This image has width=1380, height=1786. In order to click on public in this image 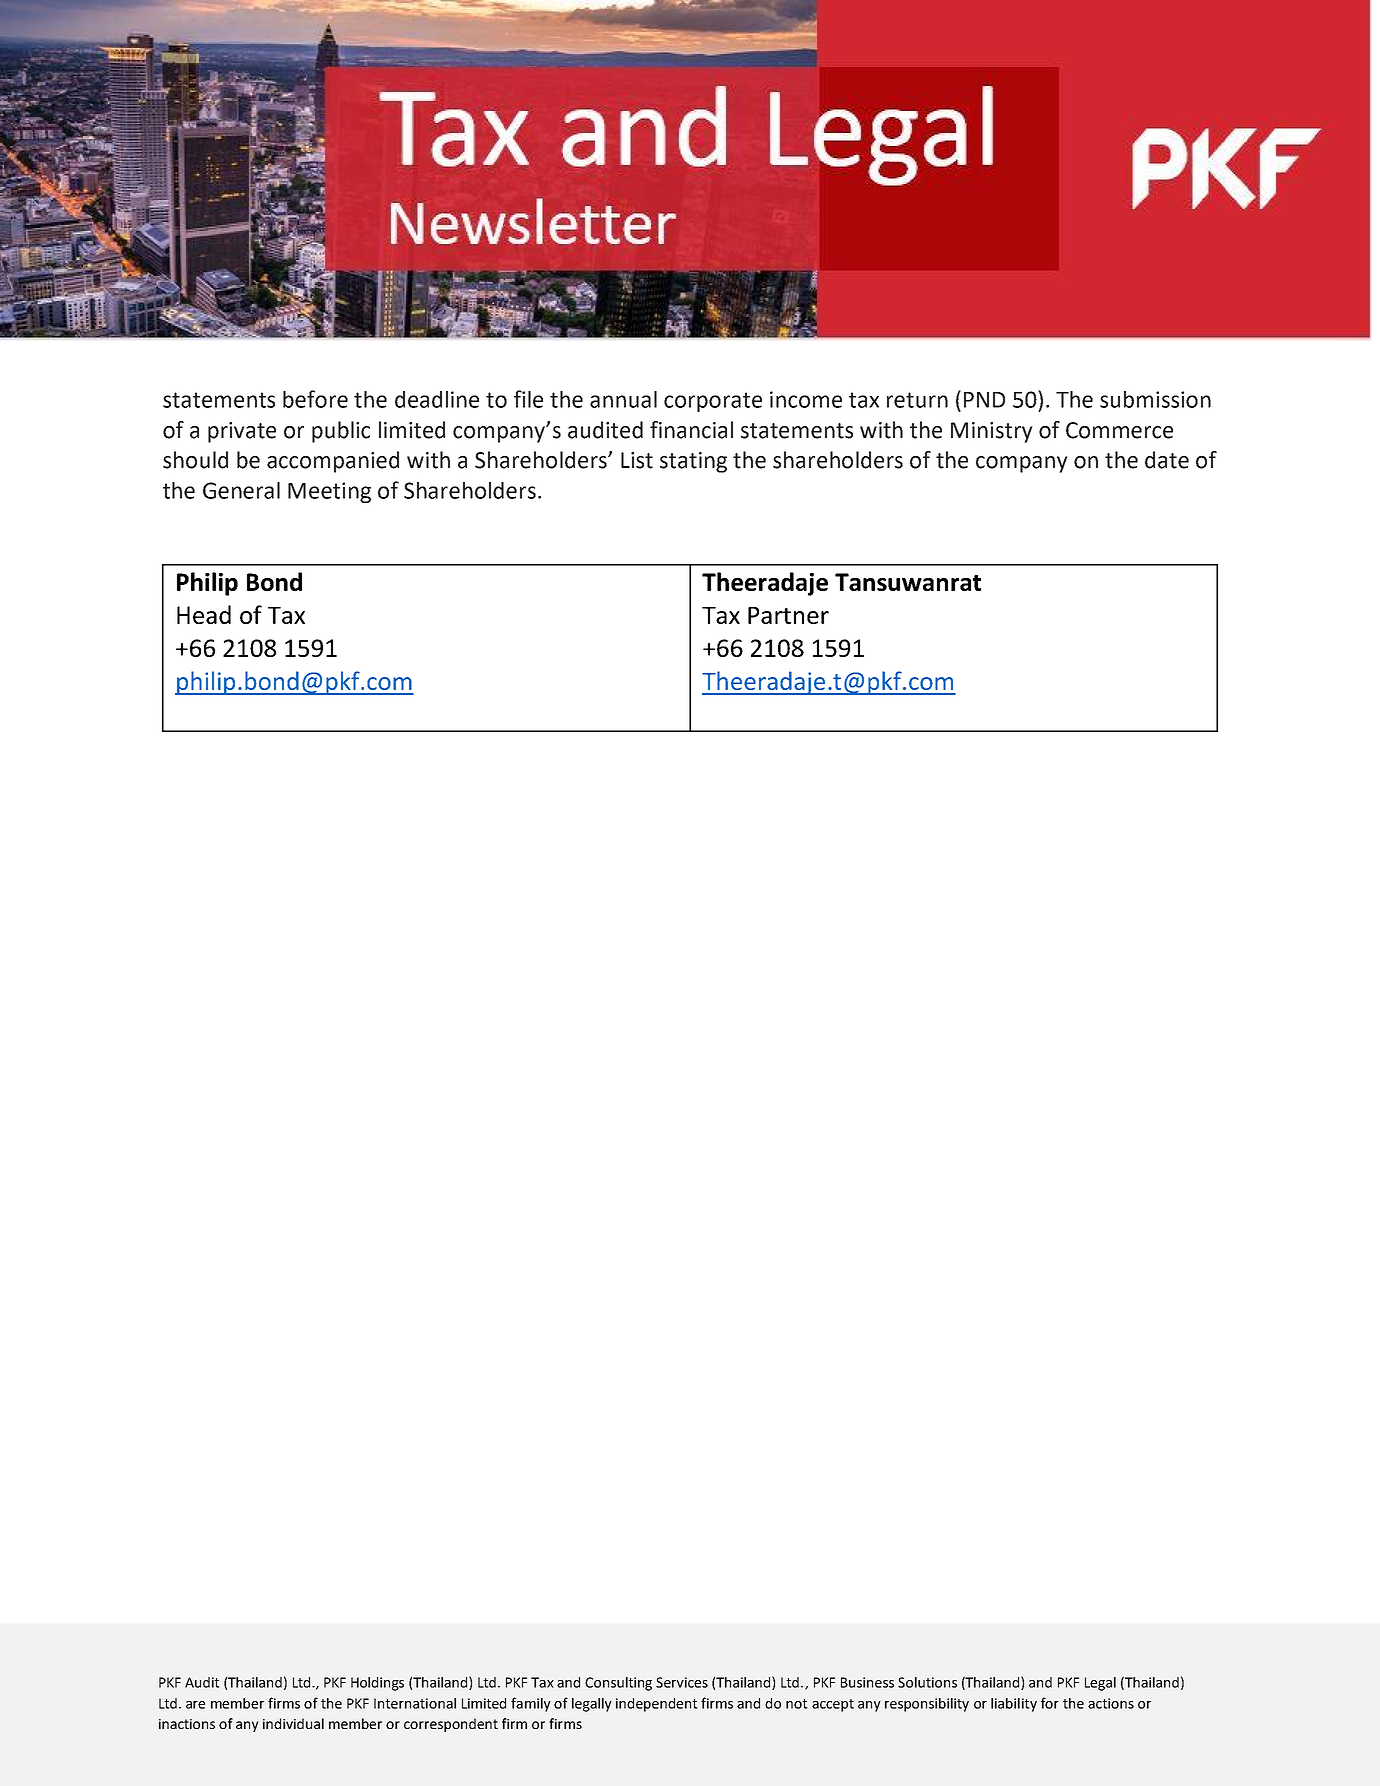, I will do `click(341, 432)`.
